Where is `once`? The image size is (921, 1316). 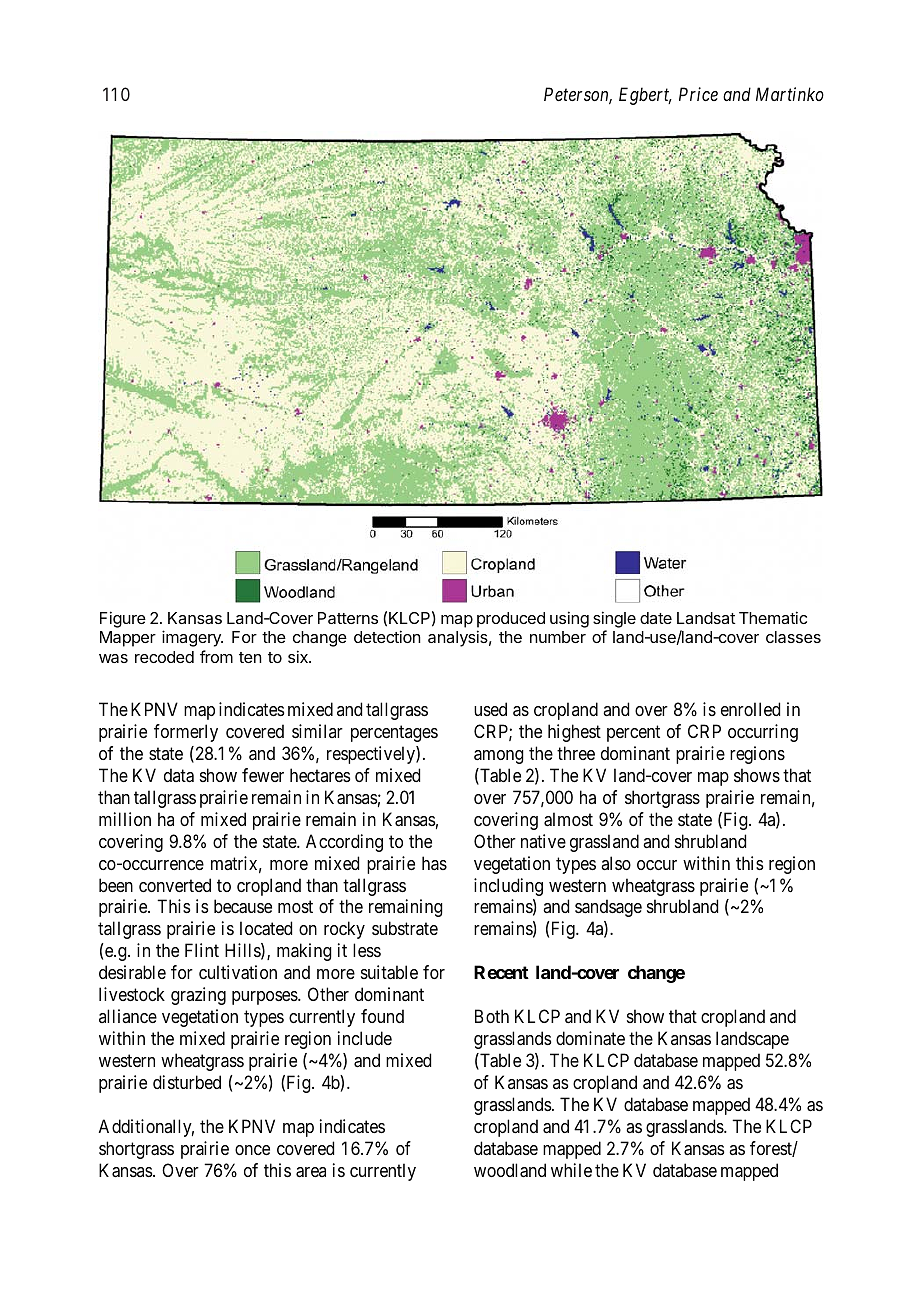
once is located at coordinates (252, 1150).
